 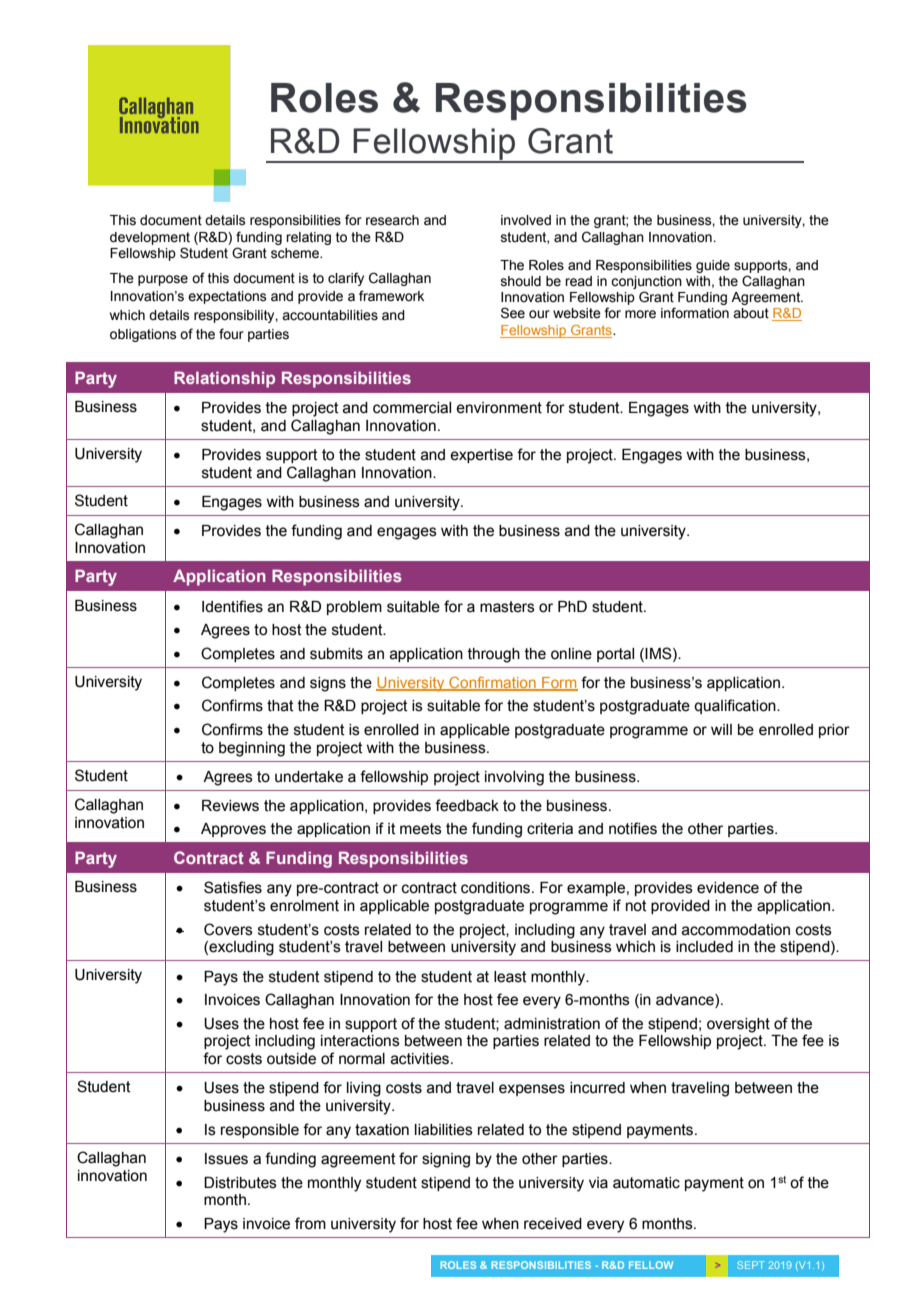 I want to click on guide, so click(x=713, y=266).
